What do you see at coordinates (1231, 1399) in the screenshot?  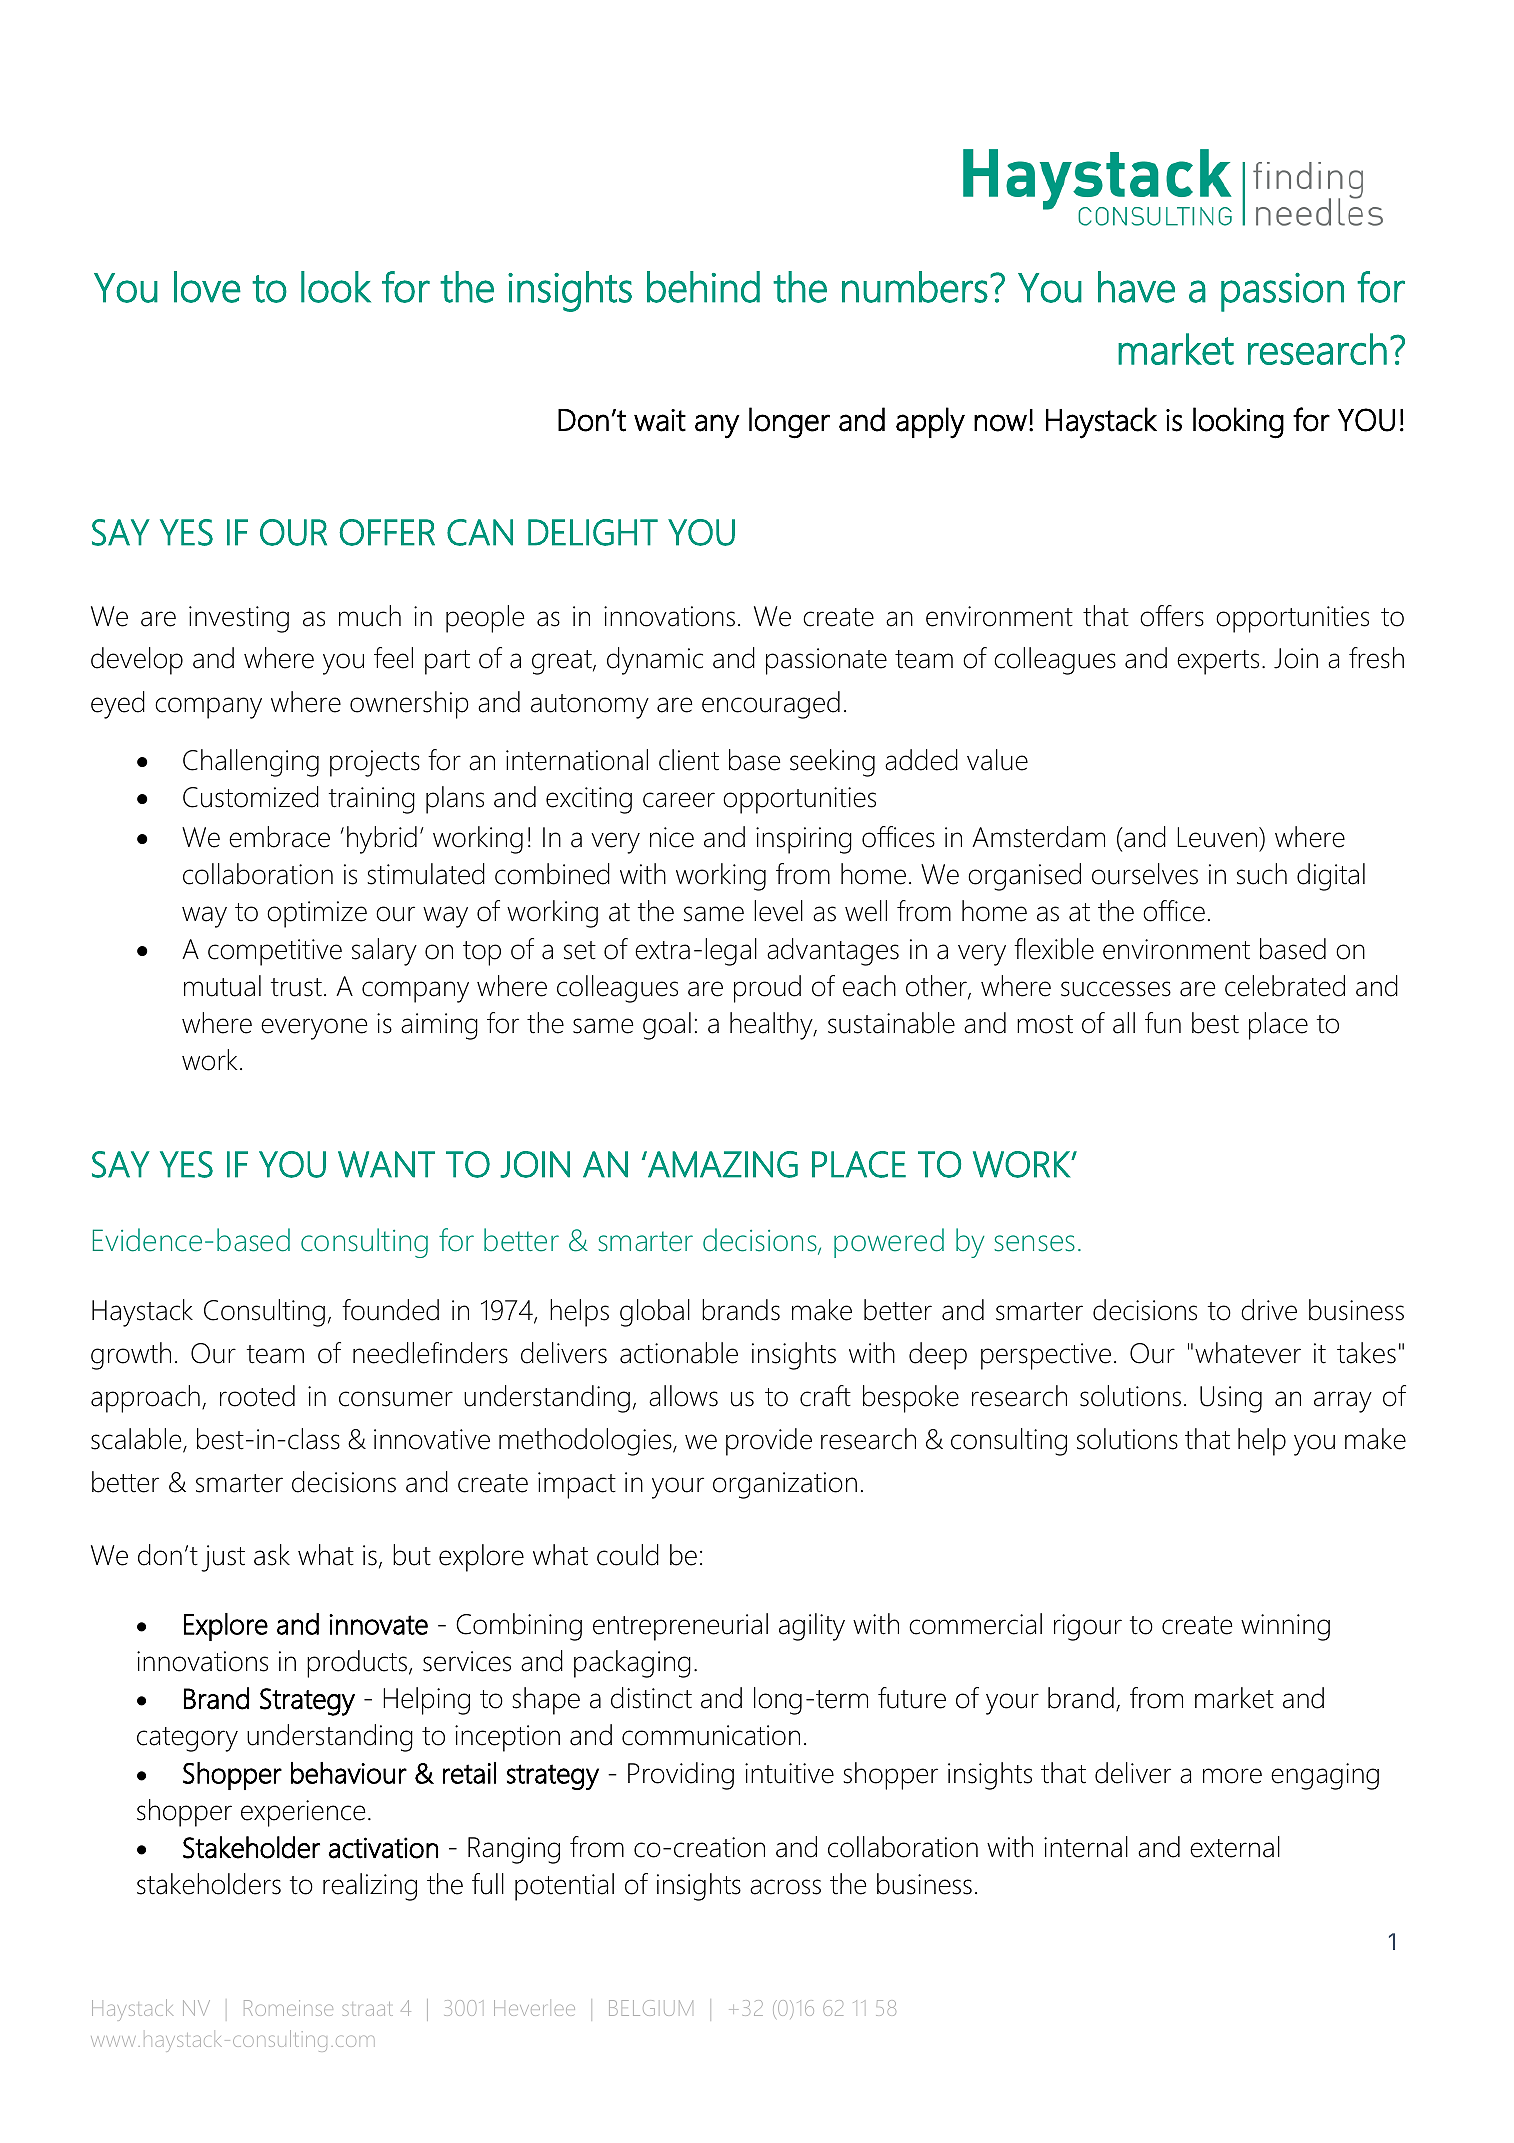 I see `Using` at bounding box center [1231, 1399].
